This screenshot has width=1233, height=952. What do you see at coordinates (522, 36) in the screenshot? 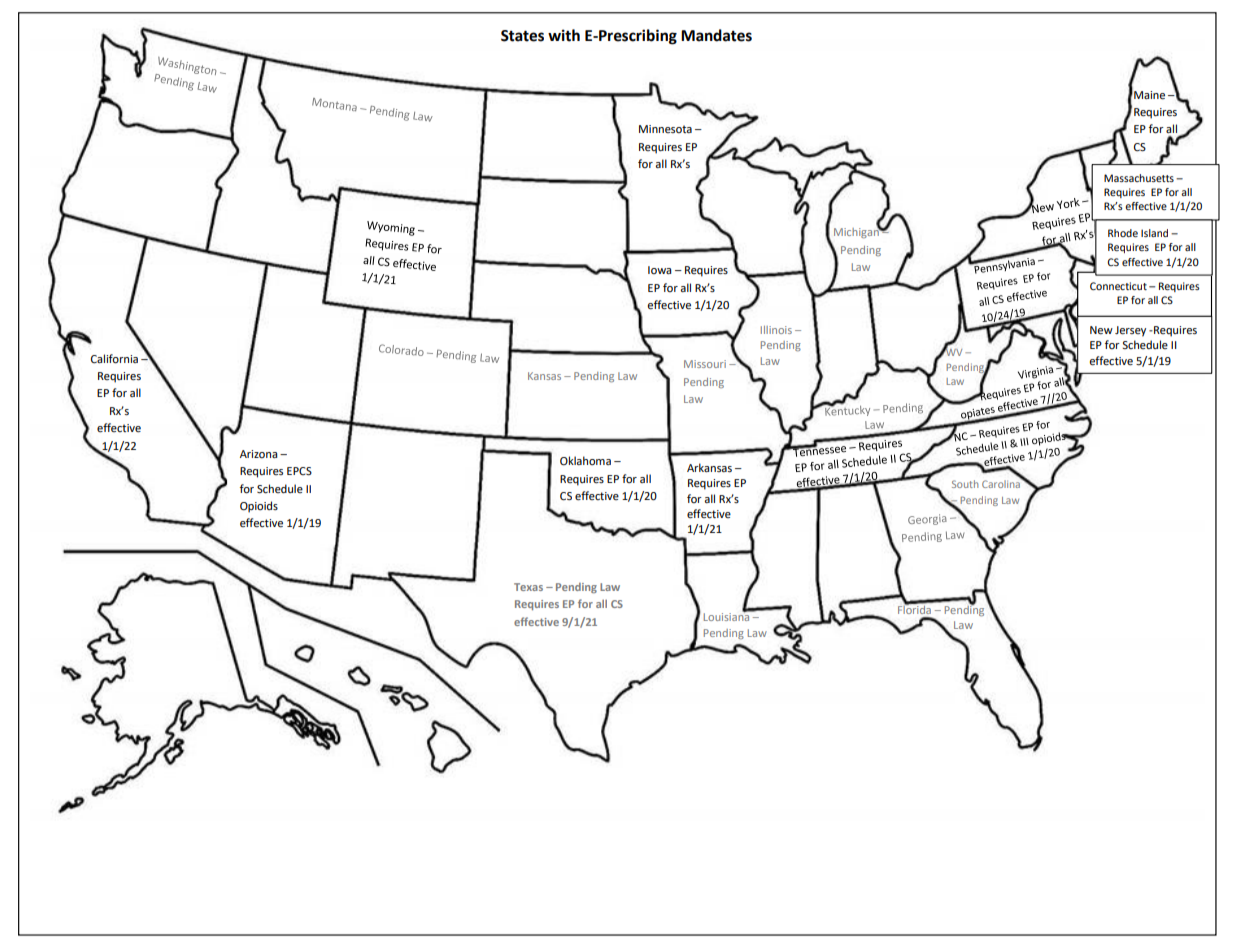
I see `States` at bounding box center [522, 36].
